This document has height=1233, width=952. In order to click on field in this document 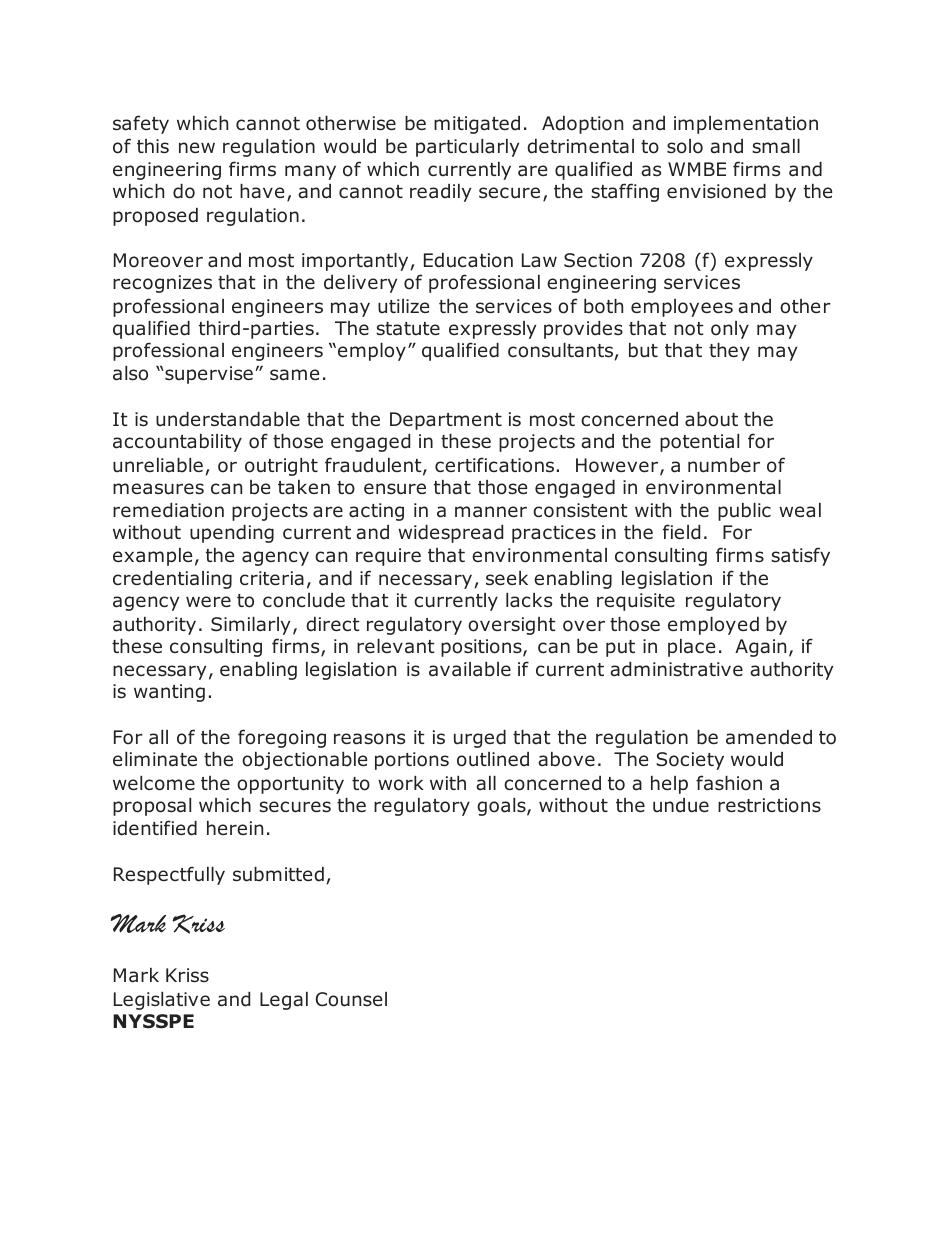, I will do `click(681, 532)`.
